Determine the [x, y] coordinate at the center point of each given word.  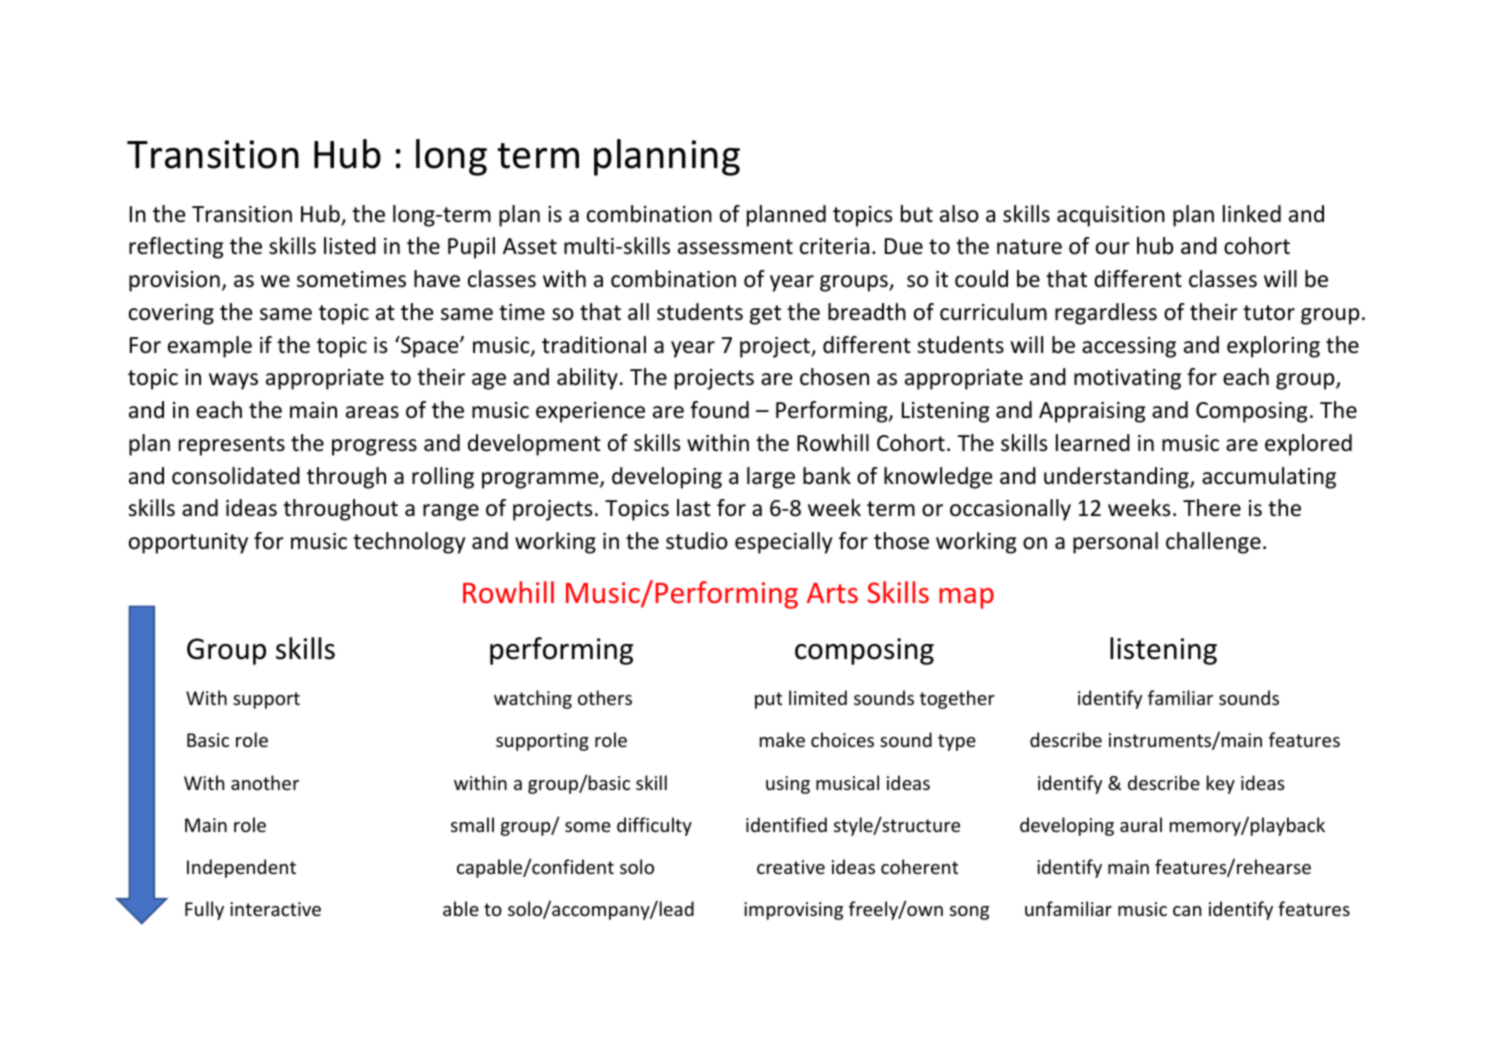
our [1113, 248]
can [1187, 911]
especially [783, 543]
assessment [735, 247]
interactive [275, 909]
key [1221, 784]
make [782, 739]
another [265, 782]
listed [350, 246]
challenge [1213, 543]
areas [372, 412]
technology [409, 543]
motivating [1127, 379]
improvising [793, 911]
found [719, 410]
